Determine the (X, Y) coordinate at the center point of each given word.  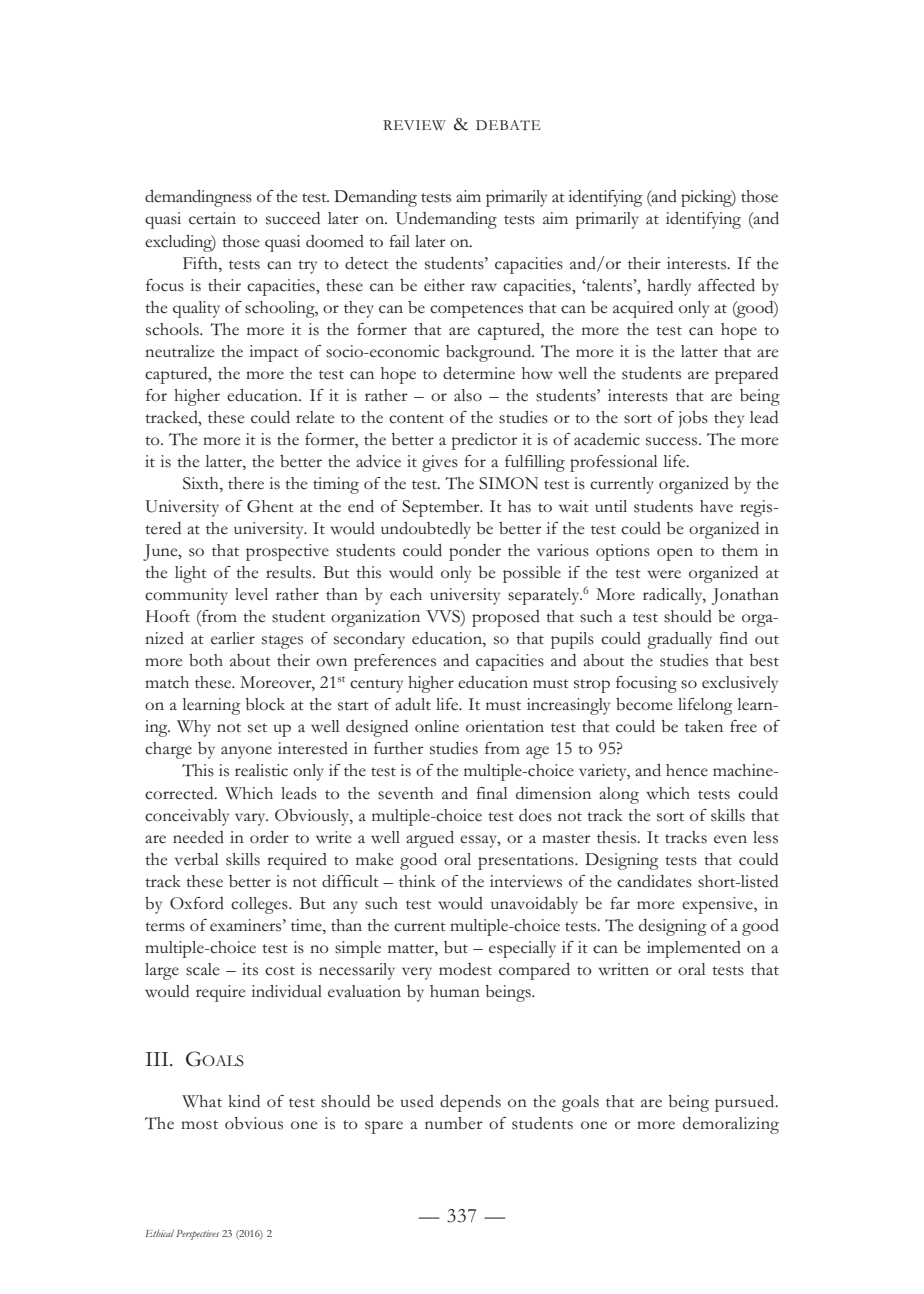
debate (508, 125)
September (442, 508)
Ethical (160, 1233)
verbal (197, 859)
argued (430, 839)
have (716, 506)
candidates (654, 881)
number (454, 1123)
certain (212, 218)
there (246, 483)
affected (726, 285)
